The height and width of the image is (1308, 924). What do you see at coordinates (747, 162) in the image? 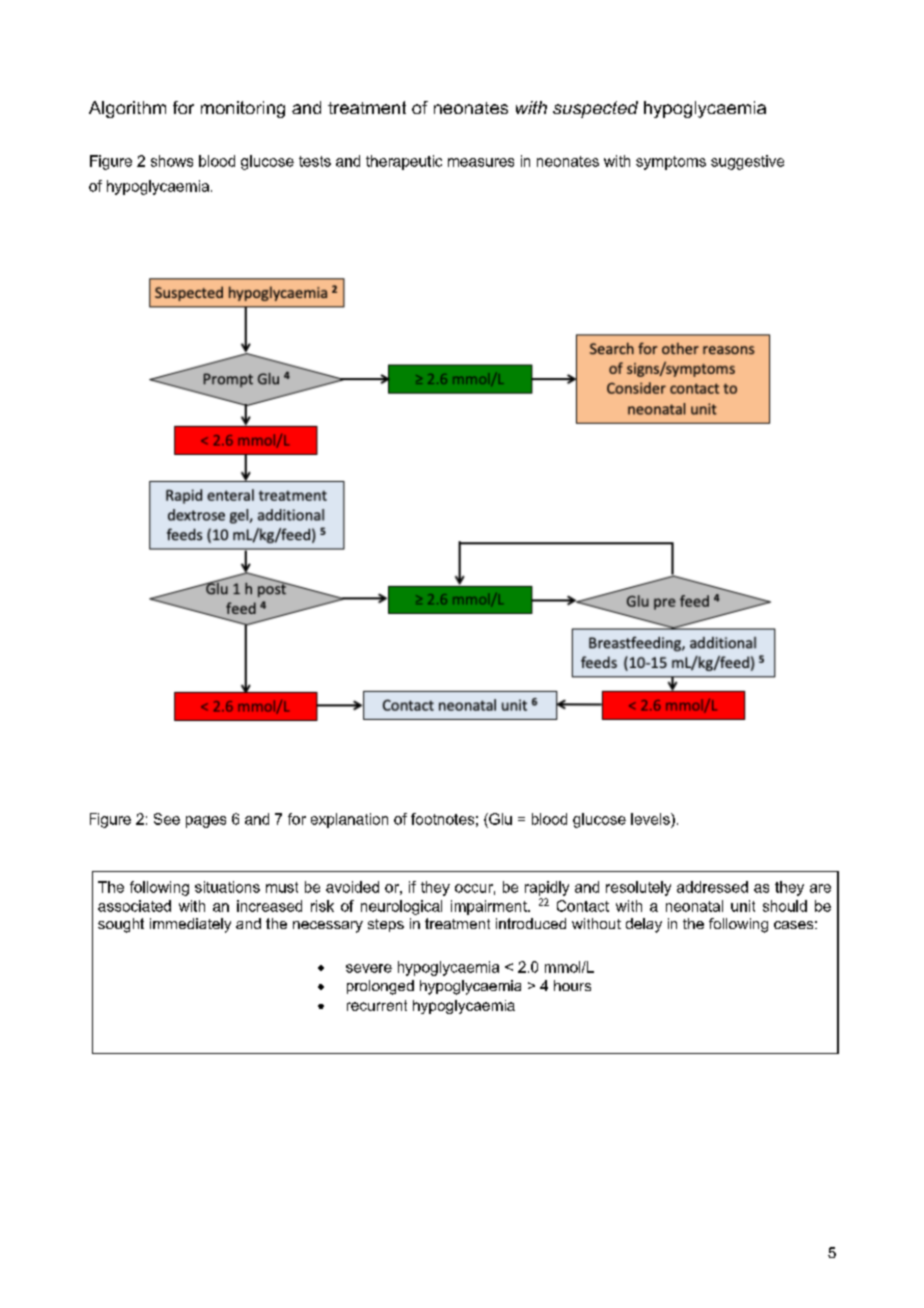
I see `suggestive` at bounding box center [747, 162].
